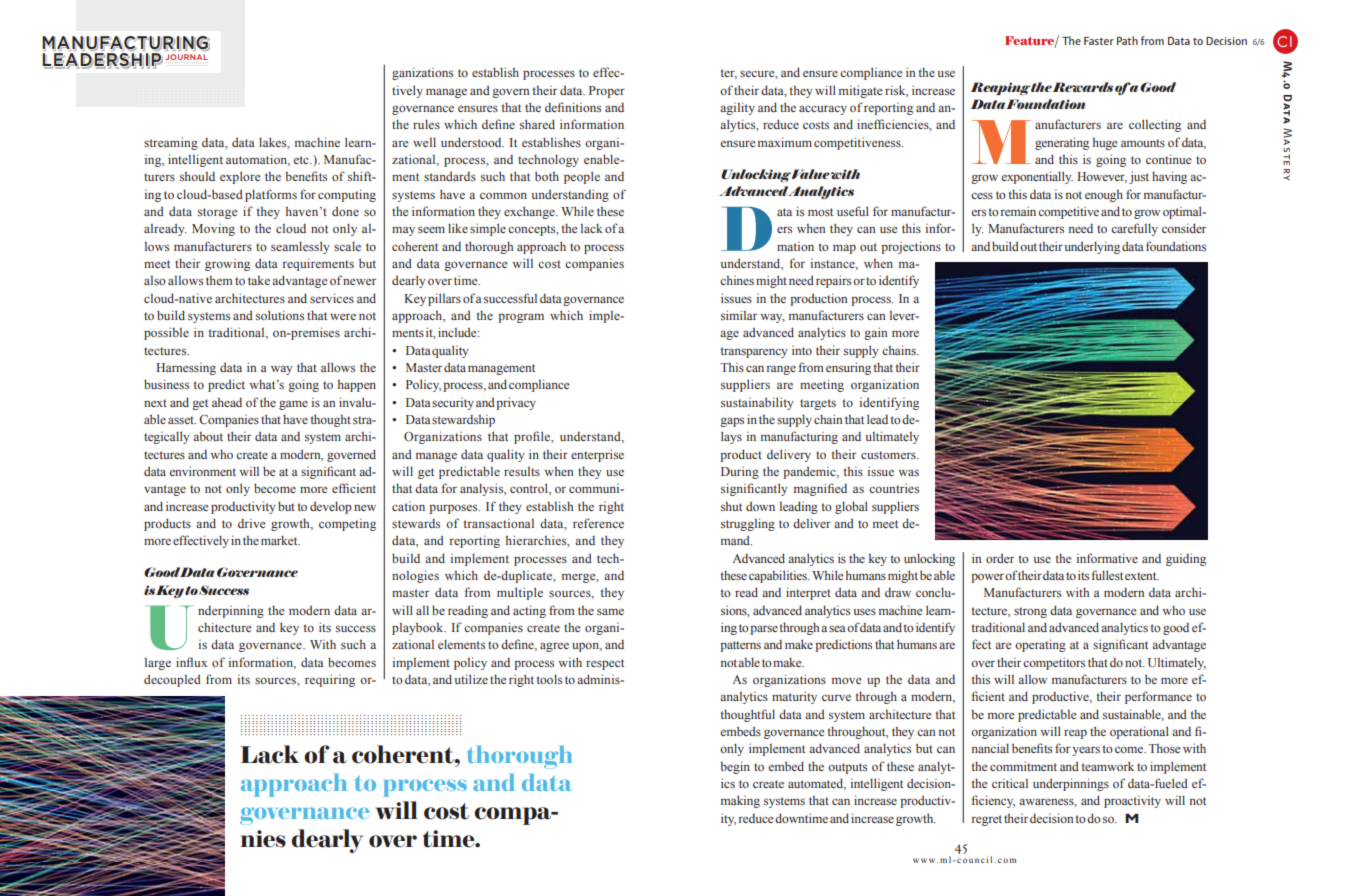 The width and height of the screenshot is (1345, 896). I want to click on customers, so click(889, 455).
